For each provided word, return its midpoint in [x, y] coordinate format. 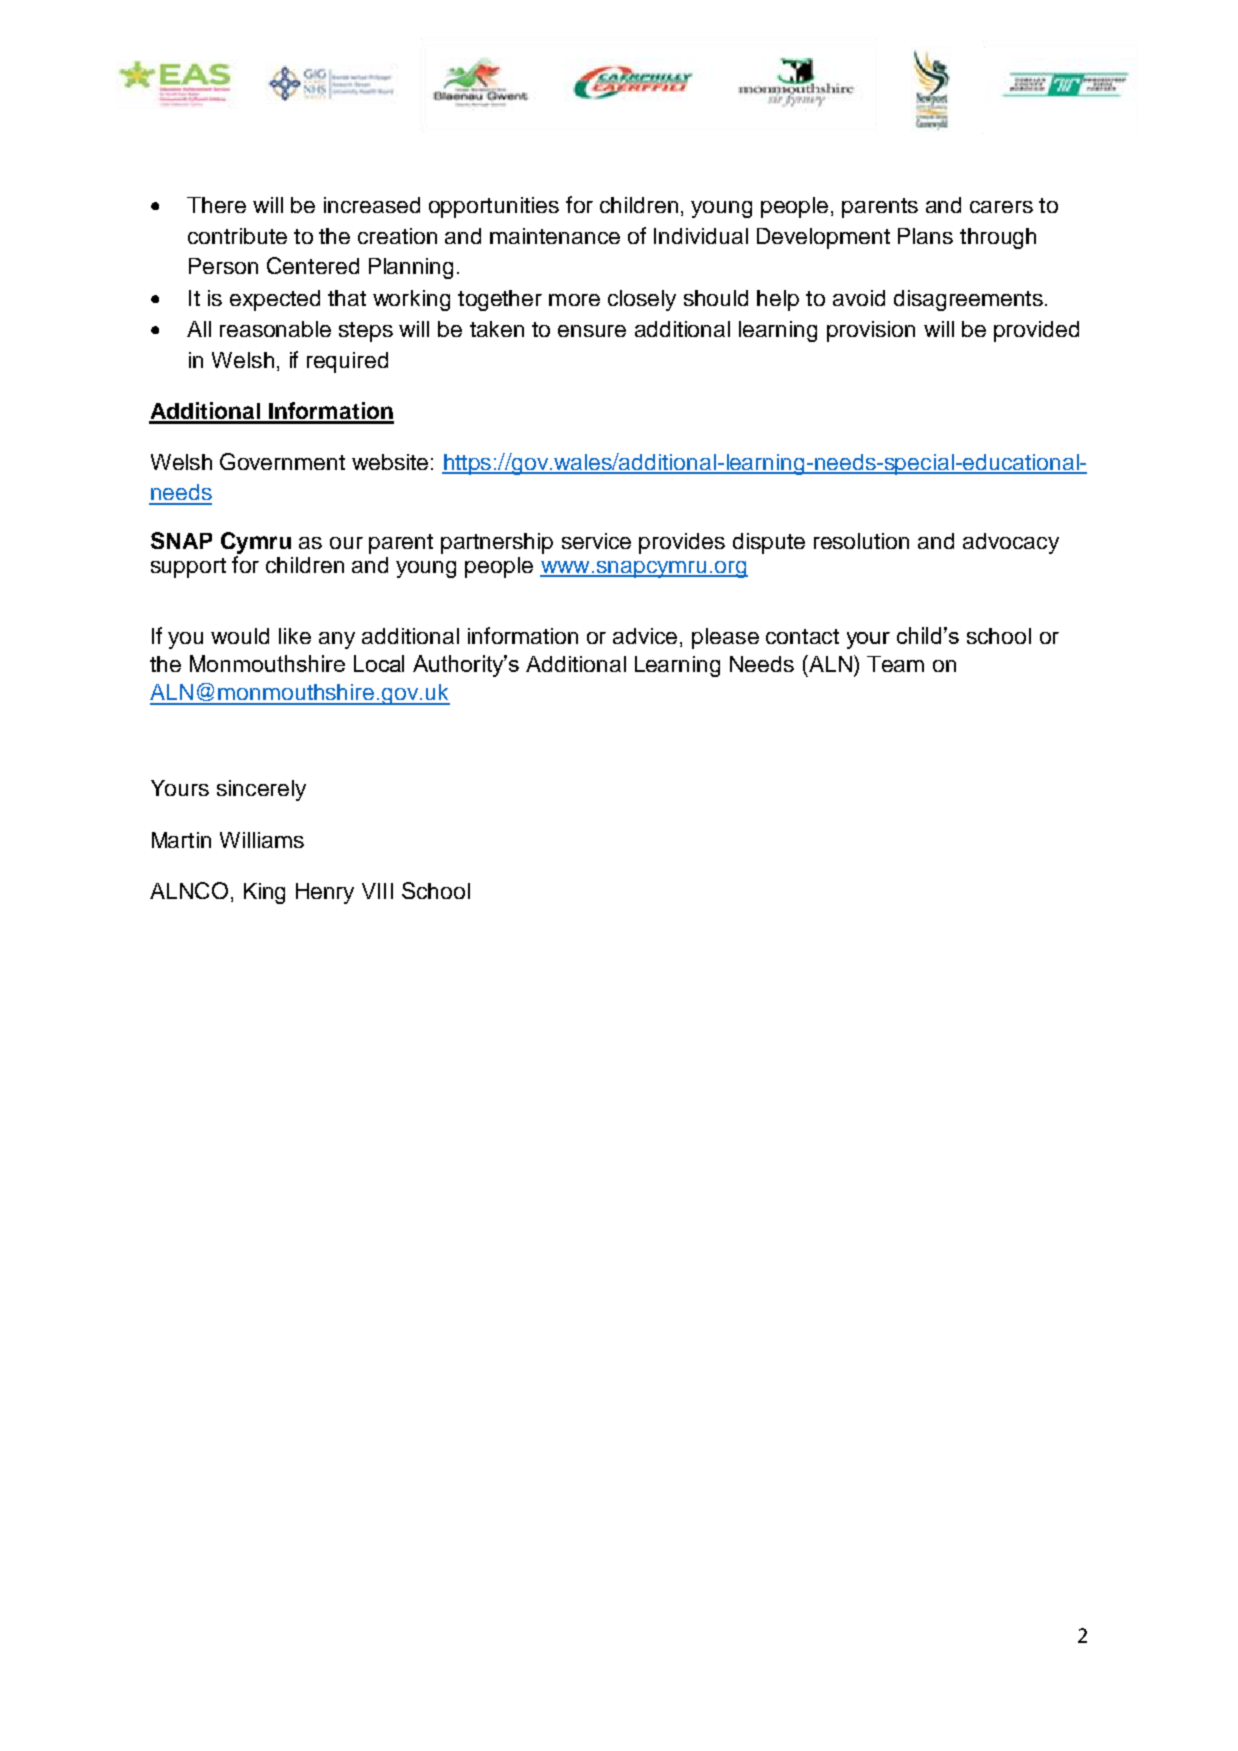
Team [895, 664]
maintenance [555, 236]
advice [645, 636]
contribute [237, 236]
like [295, 636]
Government [282, 461]
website [390, 462]
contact [802, 636]
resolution [861, 541]
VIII [377, 891]
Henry [325, 893]
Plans [925, 236]
